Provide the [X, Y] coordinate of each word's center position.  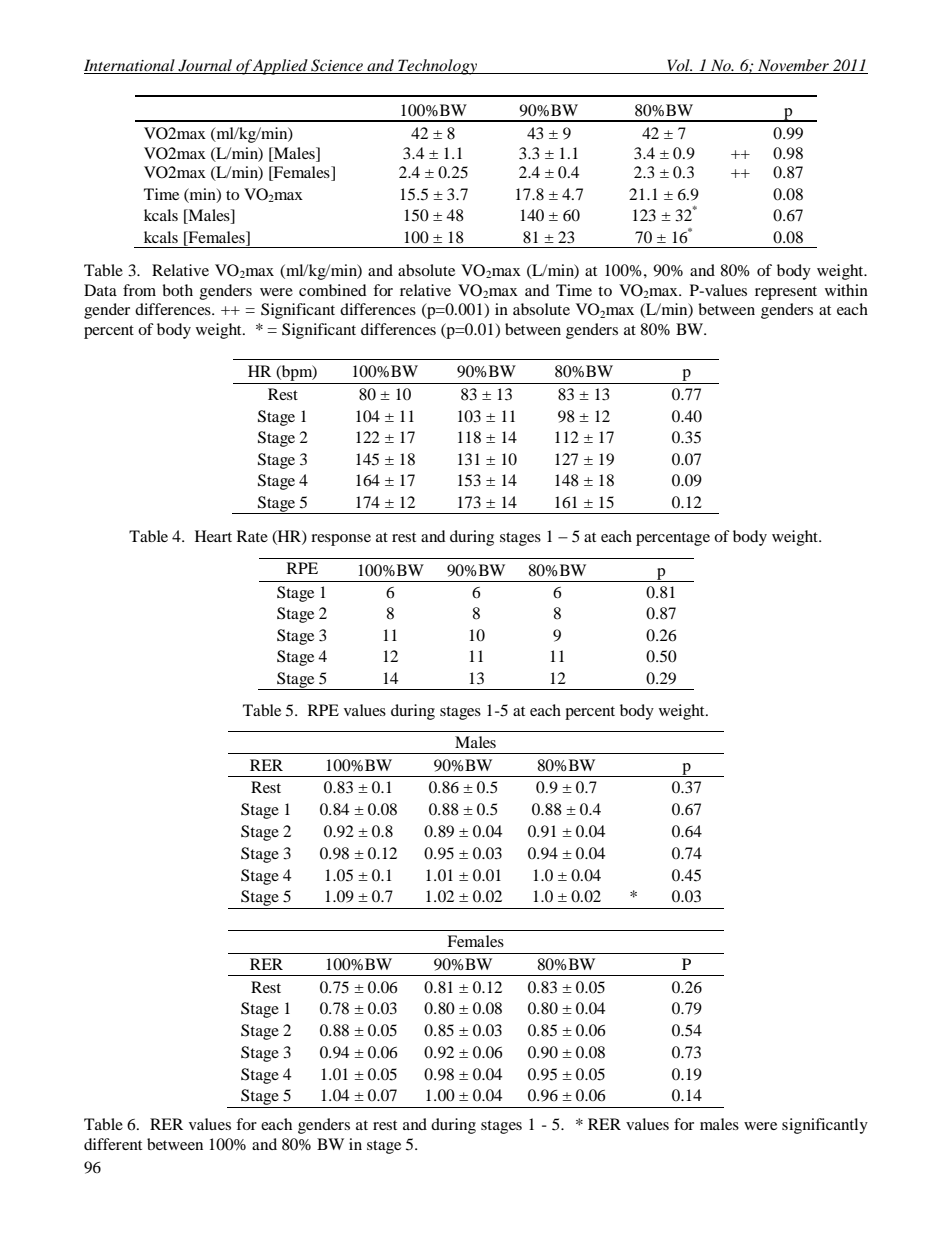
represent [786, 293]
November [794, 66]
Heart [213, 536]
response [341, 540]
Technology [438, 67]
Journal [205, 66]
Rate [252, 536]
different [113, 1144]
